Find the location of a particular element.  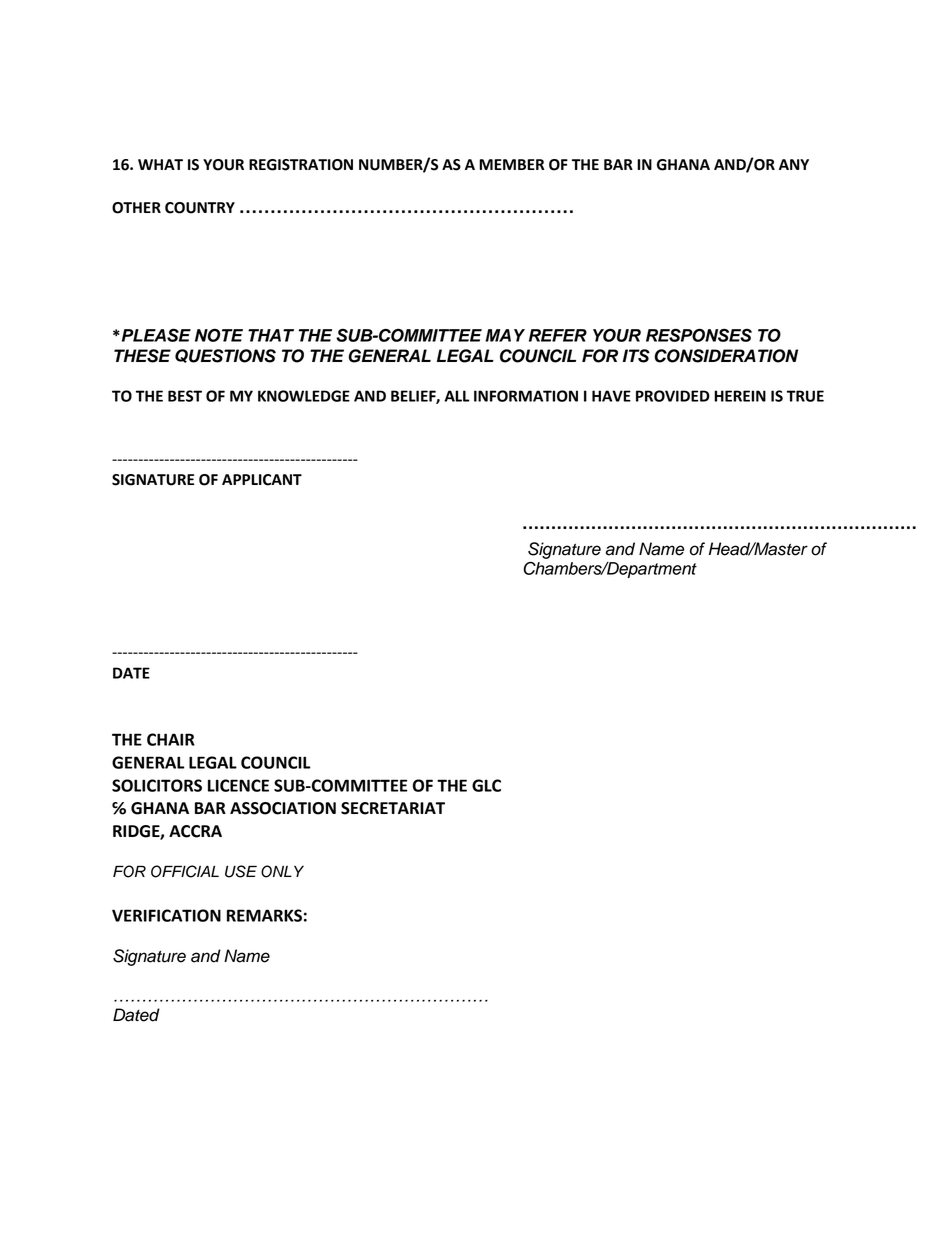

HEREIN is located at coordinates (740, 396).
